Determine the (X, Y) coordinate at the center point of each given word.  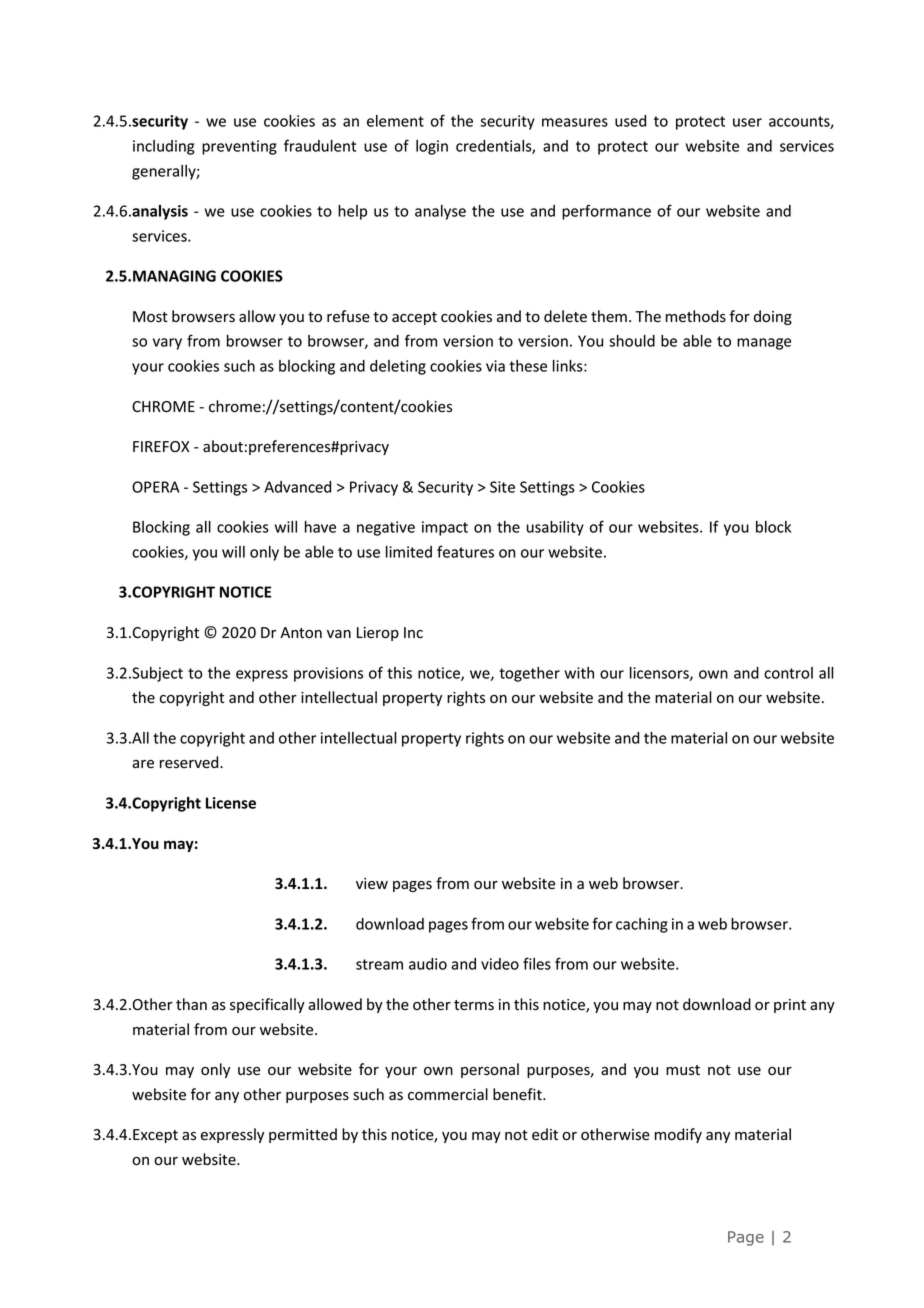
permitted (303, 1135)
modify (678, 1135)
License (231, 803)
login (432, 147)
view (372, 883)
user (747, 122)
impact (445, 528)
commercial (448, 1094)
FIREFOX (161, 446)
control (788, 673)
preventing (239, 147)
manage (764, 344)
